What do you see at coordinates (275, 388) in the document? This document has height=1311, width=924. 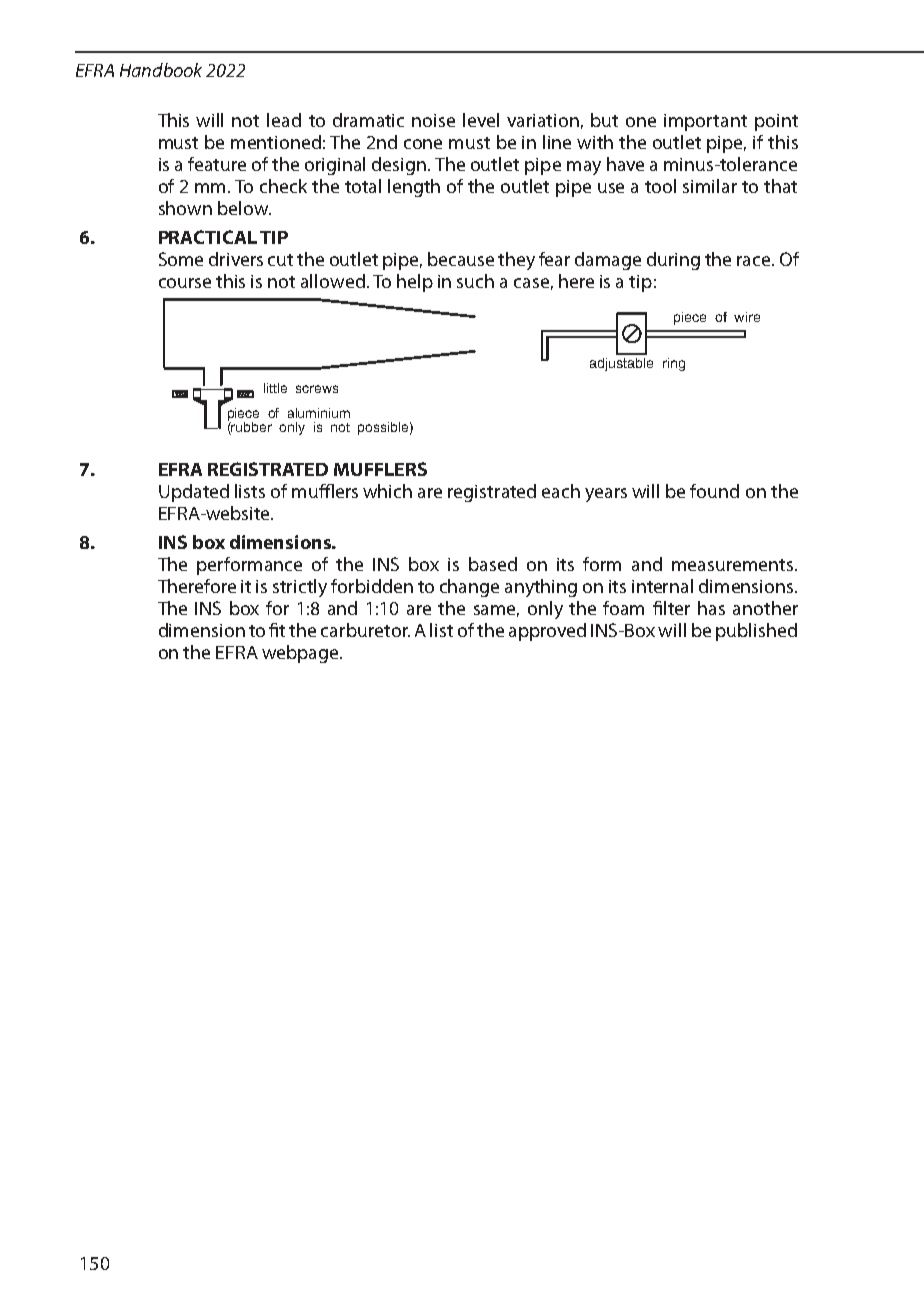 I see `little` at bounding box center [275, 388].
